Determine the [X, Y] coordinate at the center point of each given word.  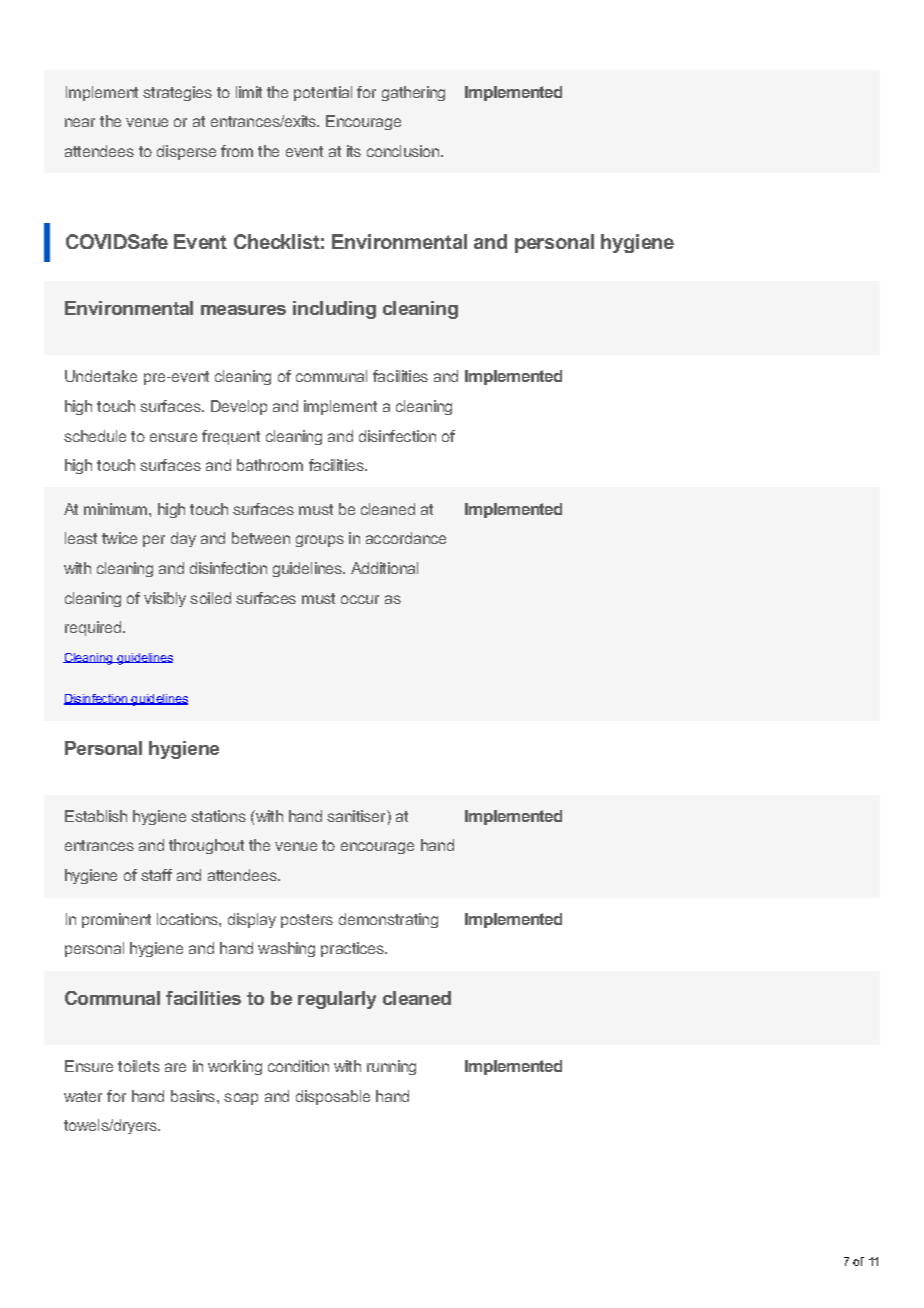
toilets [139, 1066]
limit [249, 92]
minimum [115, 509]
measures [243, 310]
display [252, 920]
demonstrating [388, 920]
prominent [116, 920]
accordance [406, 538]
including [334, 310]
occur [360, 599]
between [261, 538]
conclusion [404, 151]
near [80, 122]
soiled [210, 598]
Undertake [101, 376]
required [93, 628]
